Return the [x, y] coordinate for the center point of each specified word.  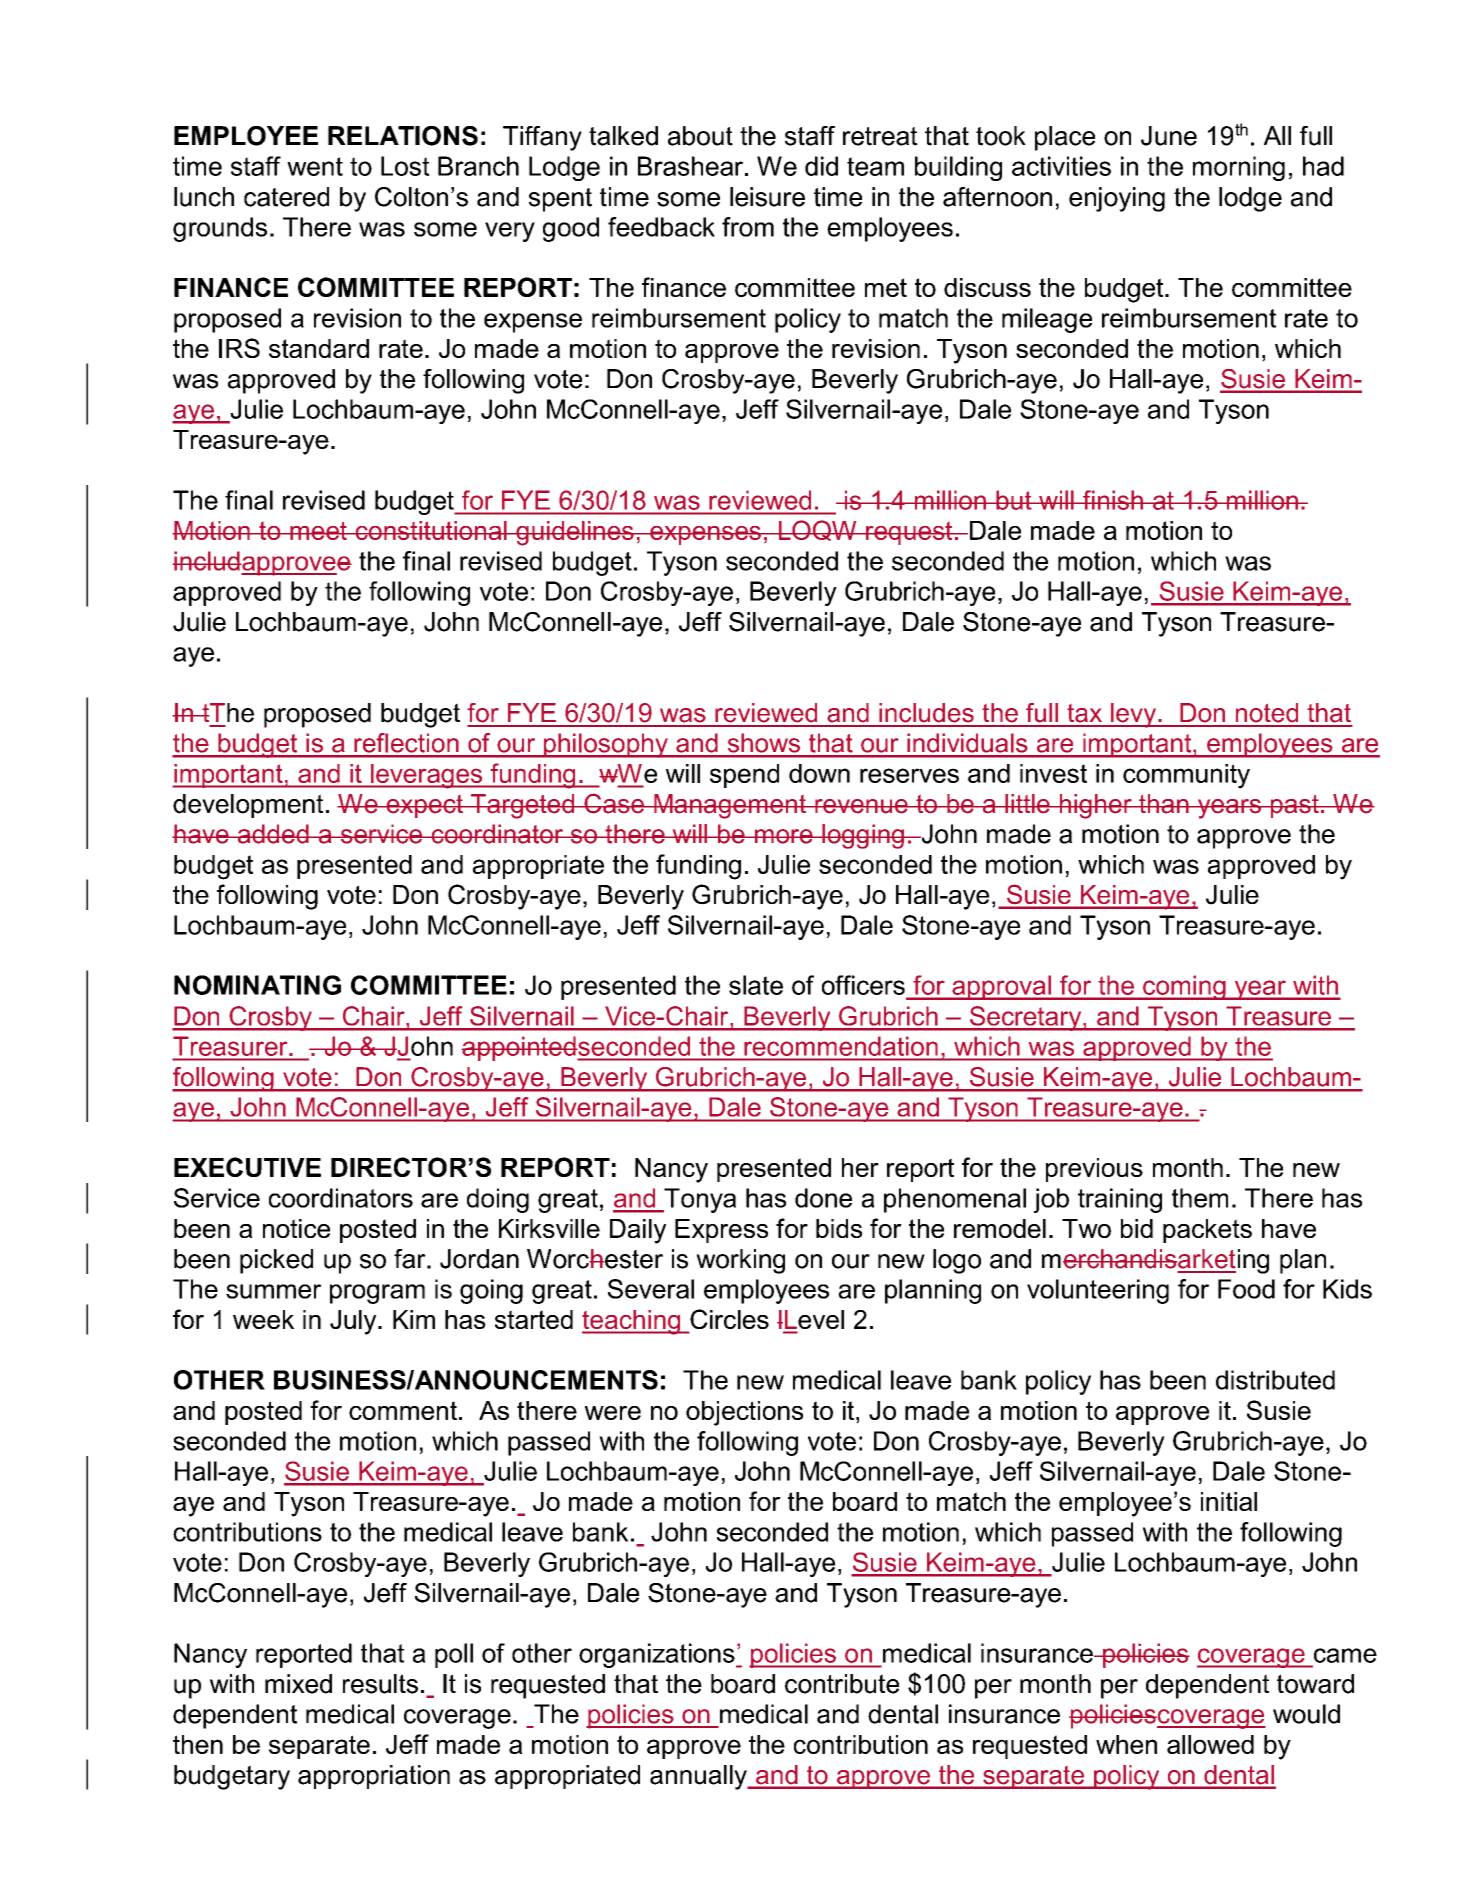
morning [1239, 168]
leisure [767, 197]
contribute [842, 1684]
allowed [1210, 1744]
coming [1184, 987]
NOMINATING [257, 985]
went [315, 166]
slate [756, 985]
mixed [298, 1684]
